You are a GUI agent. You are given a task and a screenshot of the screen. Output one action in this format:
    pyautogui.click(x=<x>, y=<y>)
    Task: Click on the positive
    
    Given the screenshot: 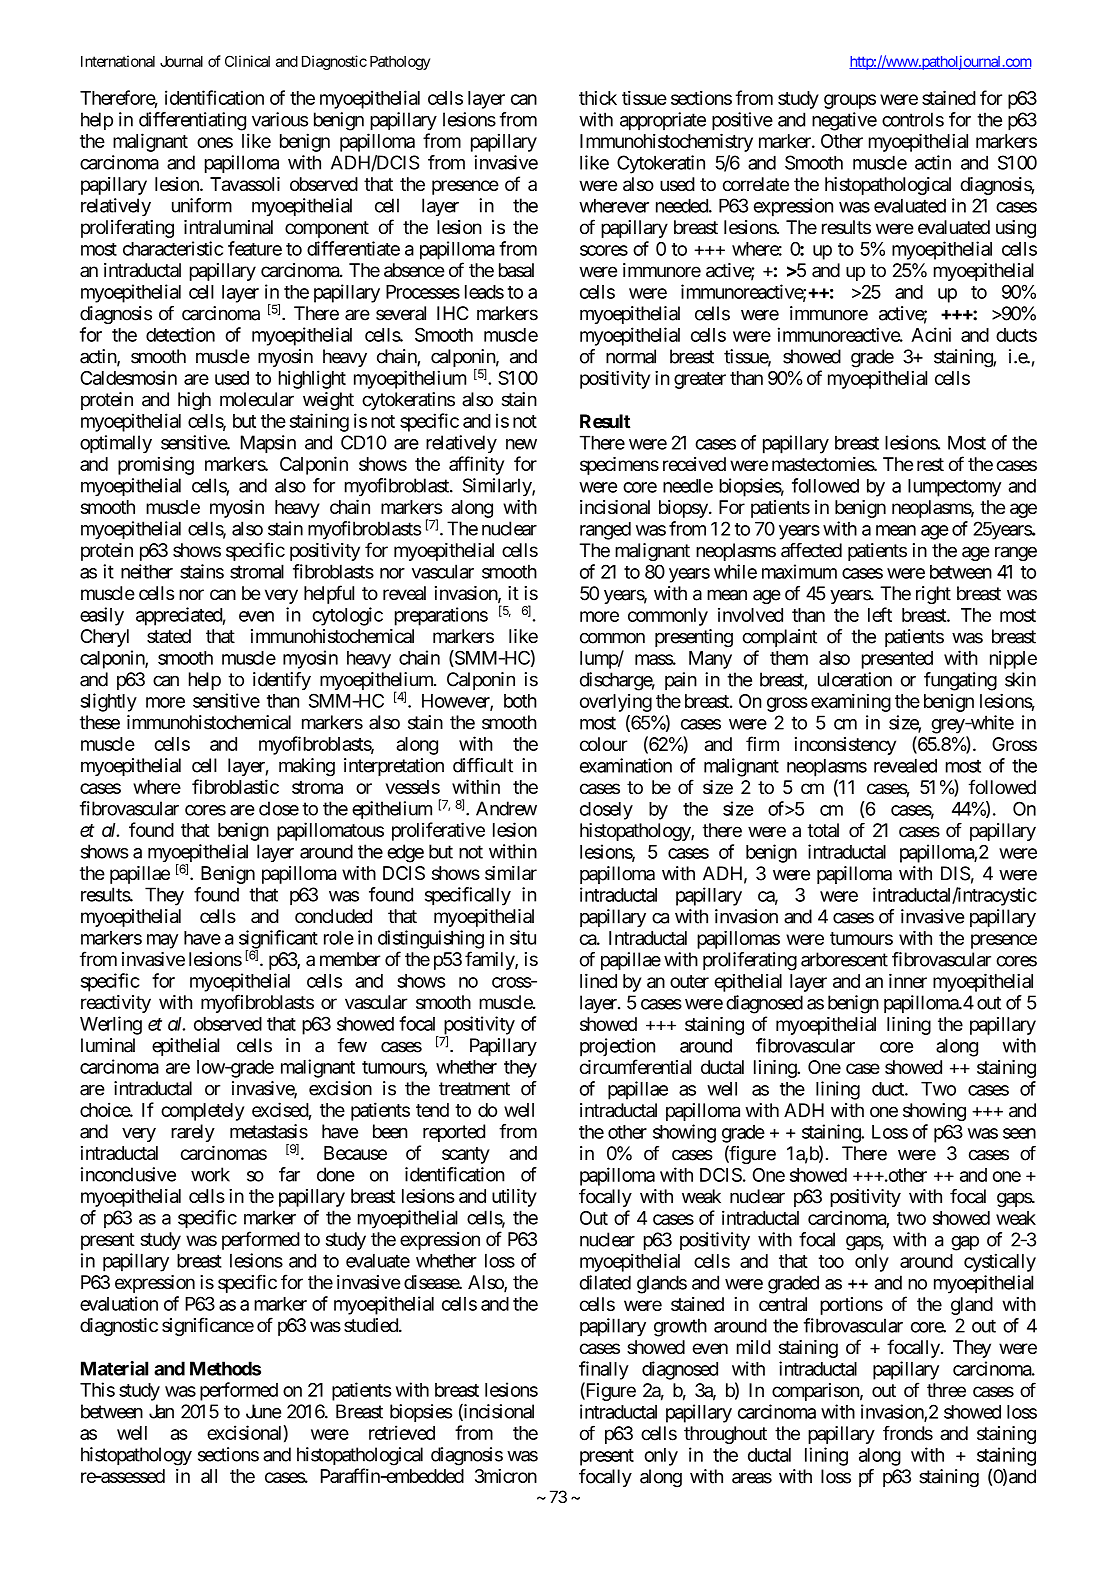 What is the action you would take?
    pyautogui.click(x=742, y=121)
